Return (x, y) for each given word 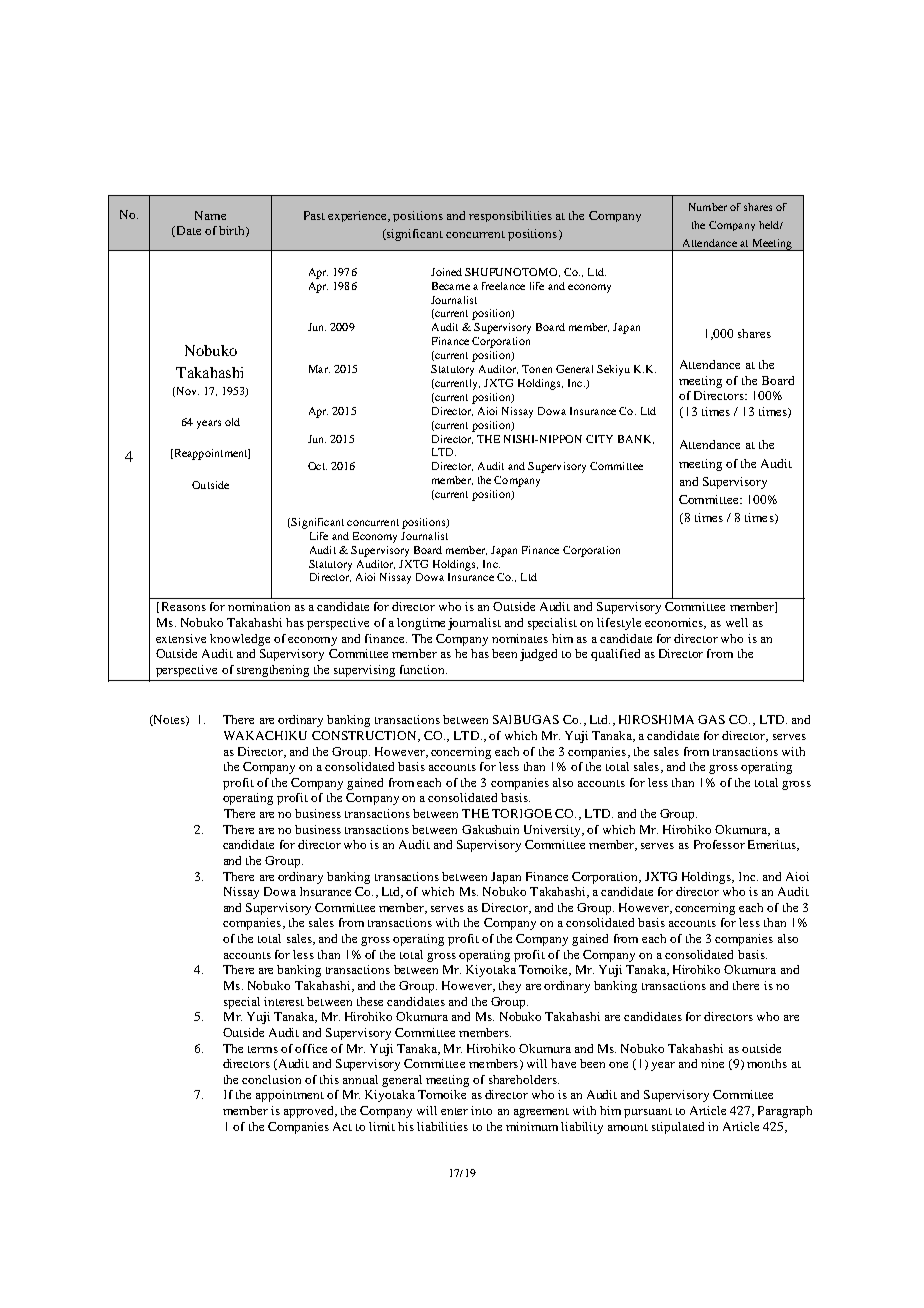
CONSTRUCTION (365, 736)
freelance (503, 286)
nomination (259, 606)
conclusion (271, 1079)
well (737, 622)
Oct (317, 466)
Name (210, 215)
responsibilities (510, 216)
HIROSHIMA (656, 719)
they (510, 987)
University (554, 831)
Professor (719, 844)
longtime (421, 624)
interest (284, 1001)
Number (708, 207)
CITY (599, 439)
